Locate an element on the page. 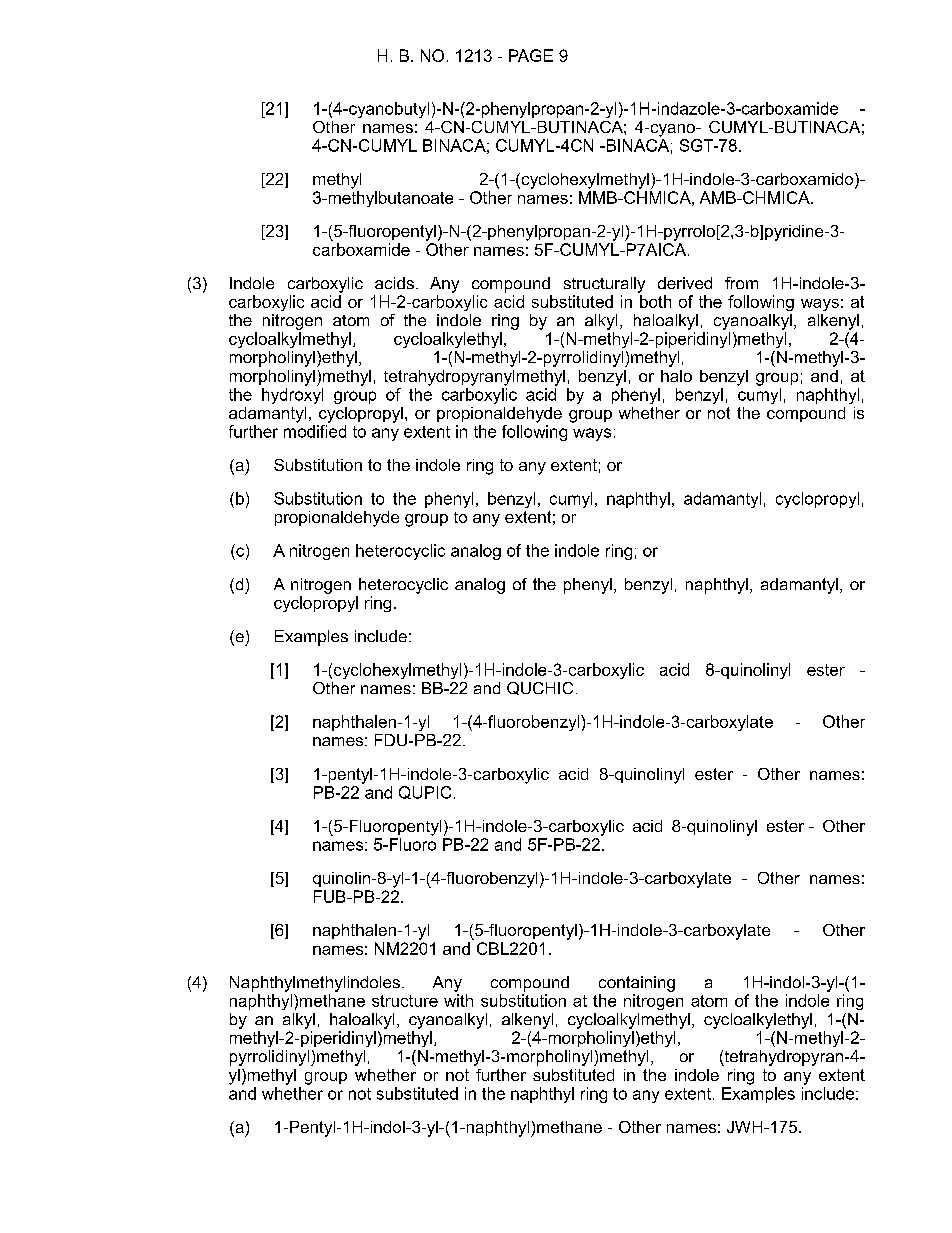  structure is located at coordinates (405, 1001).
